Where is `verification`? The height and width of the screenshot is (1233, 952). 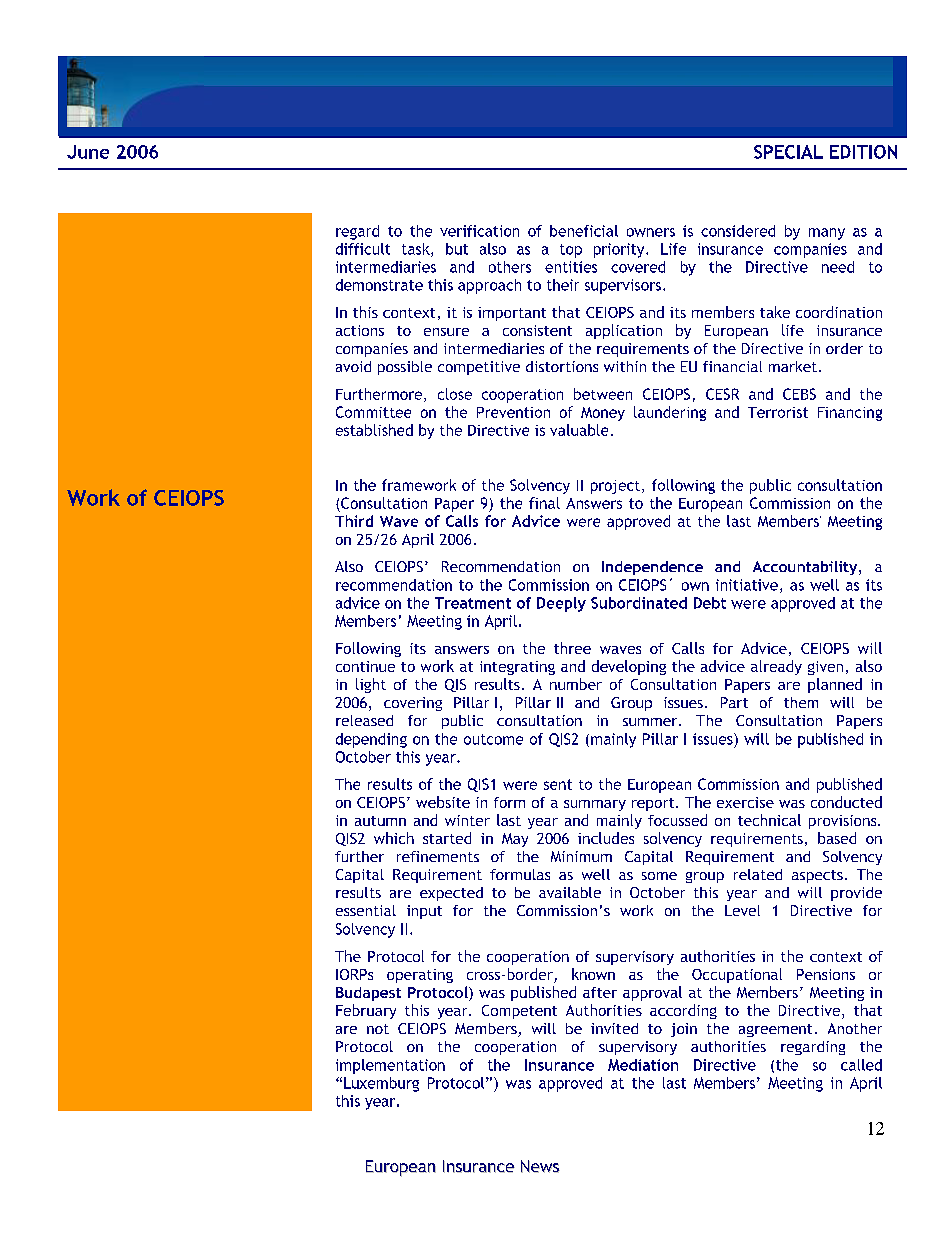
verification is located at coordinates (479, 231).
